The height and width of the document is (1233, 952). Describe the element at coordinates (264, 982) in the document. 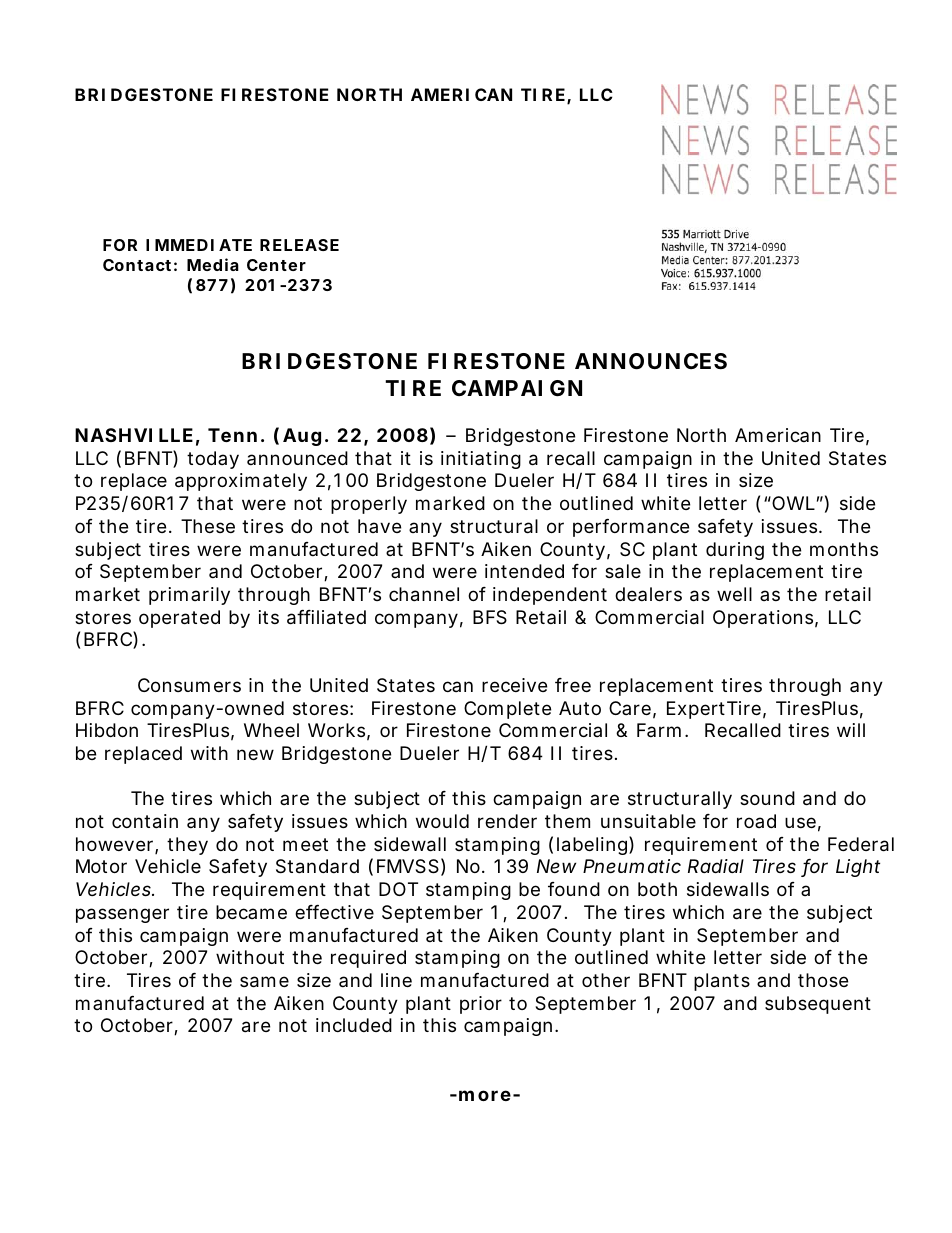

I see `same` at that location.
